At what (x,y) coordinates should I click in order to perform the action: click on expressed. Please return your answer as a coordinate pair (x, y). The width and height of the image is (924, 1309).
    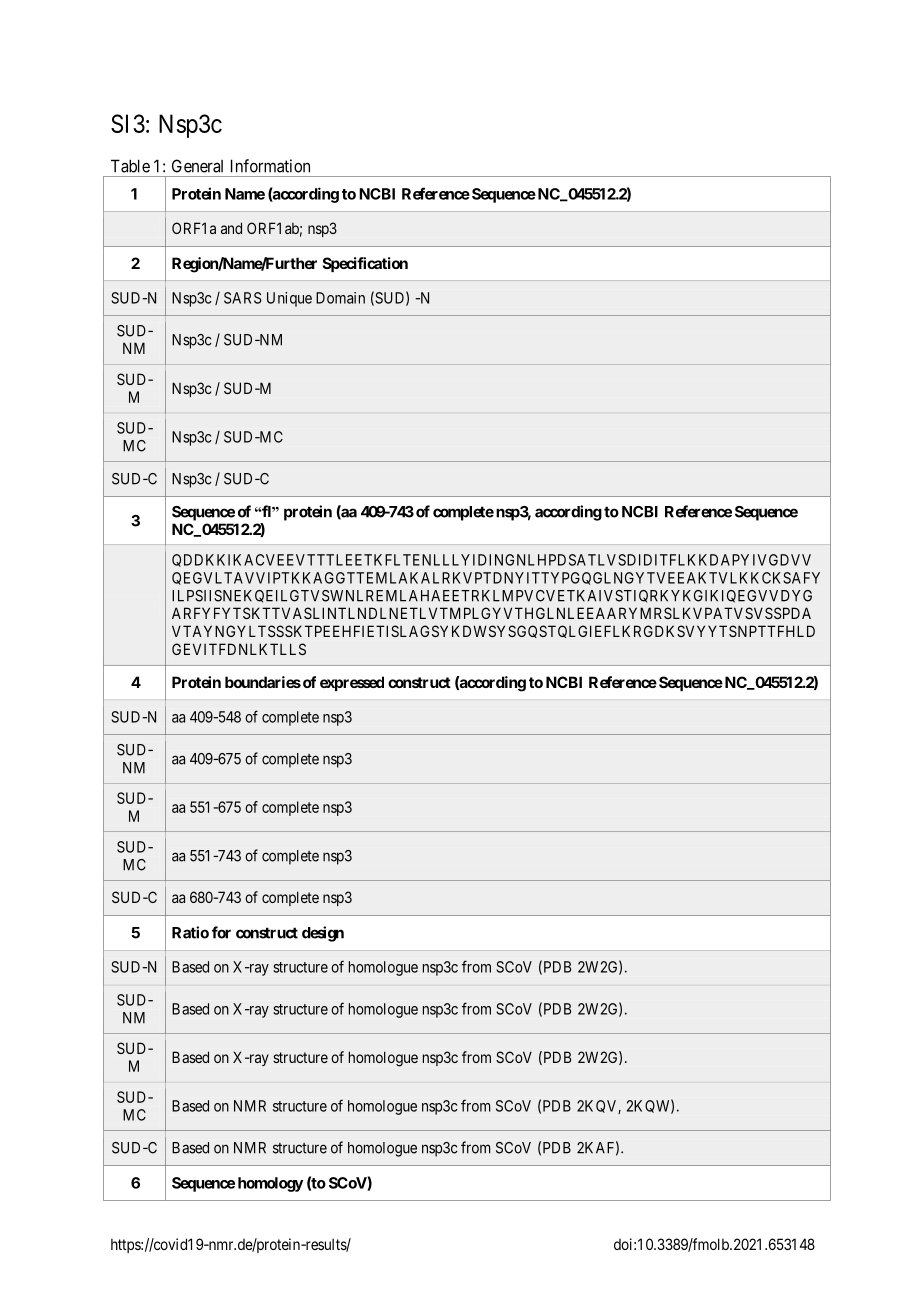
    Looking at the image, I should click on (352, 683).
